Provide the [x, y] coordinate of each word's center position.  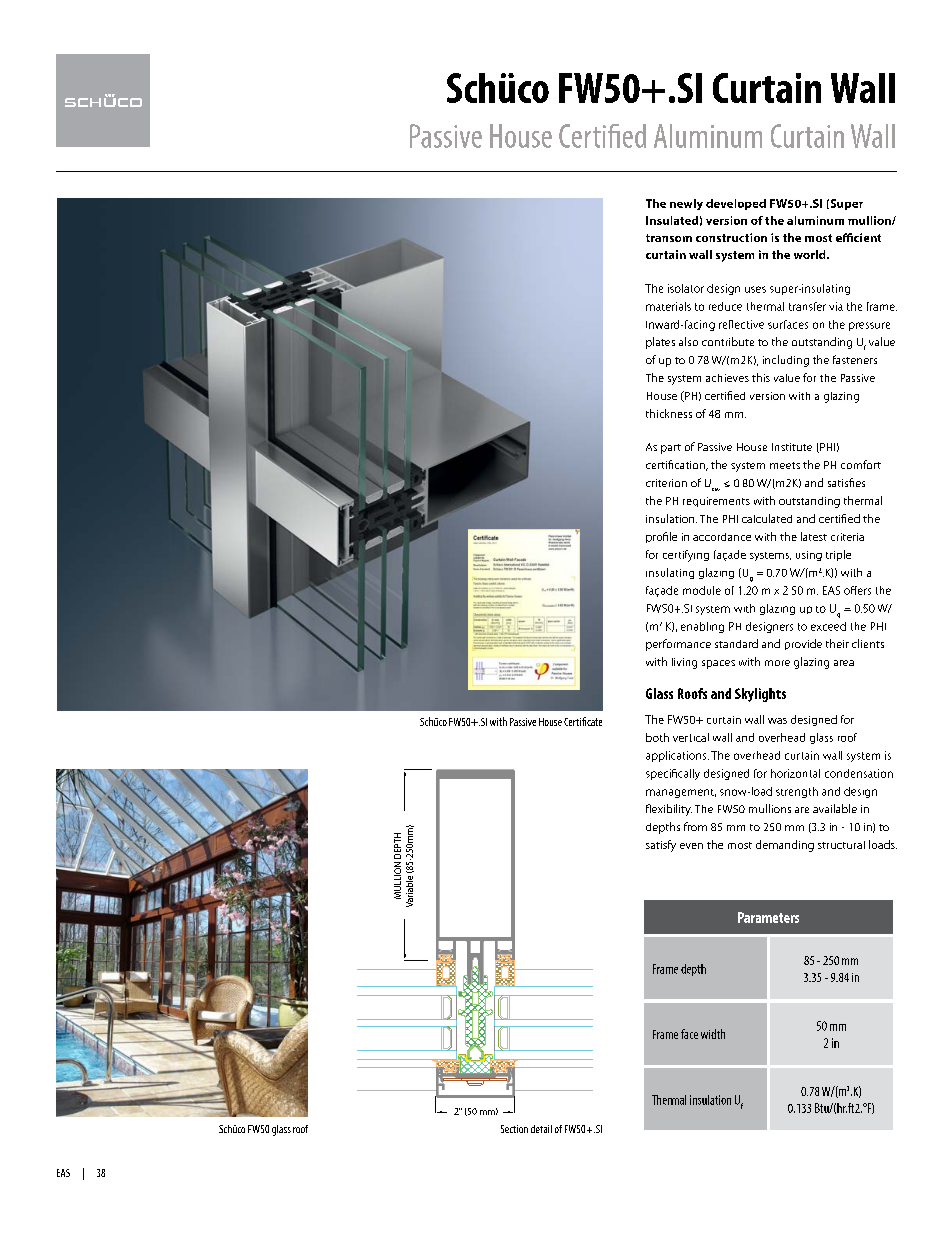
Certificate [583, 721]
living [684, 663]
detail [541, 1129]
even [691, 846]
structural [841, 845]
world [811, 254]
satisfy [661, 846]
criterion [666, 483]
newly [686, 204]
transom [669, 238]
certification [676, 465]
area [844, 663]
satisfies [846, 482]
